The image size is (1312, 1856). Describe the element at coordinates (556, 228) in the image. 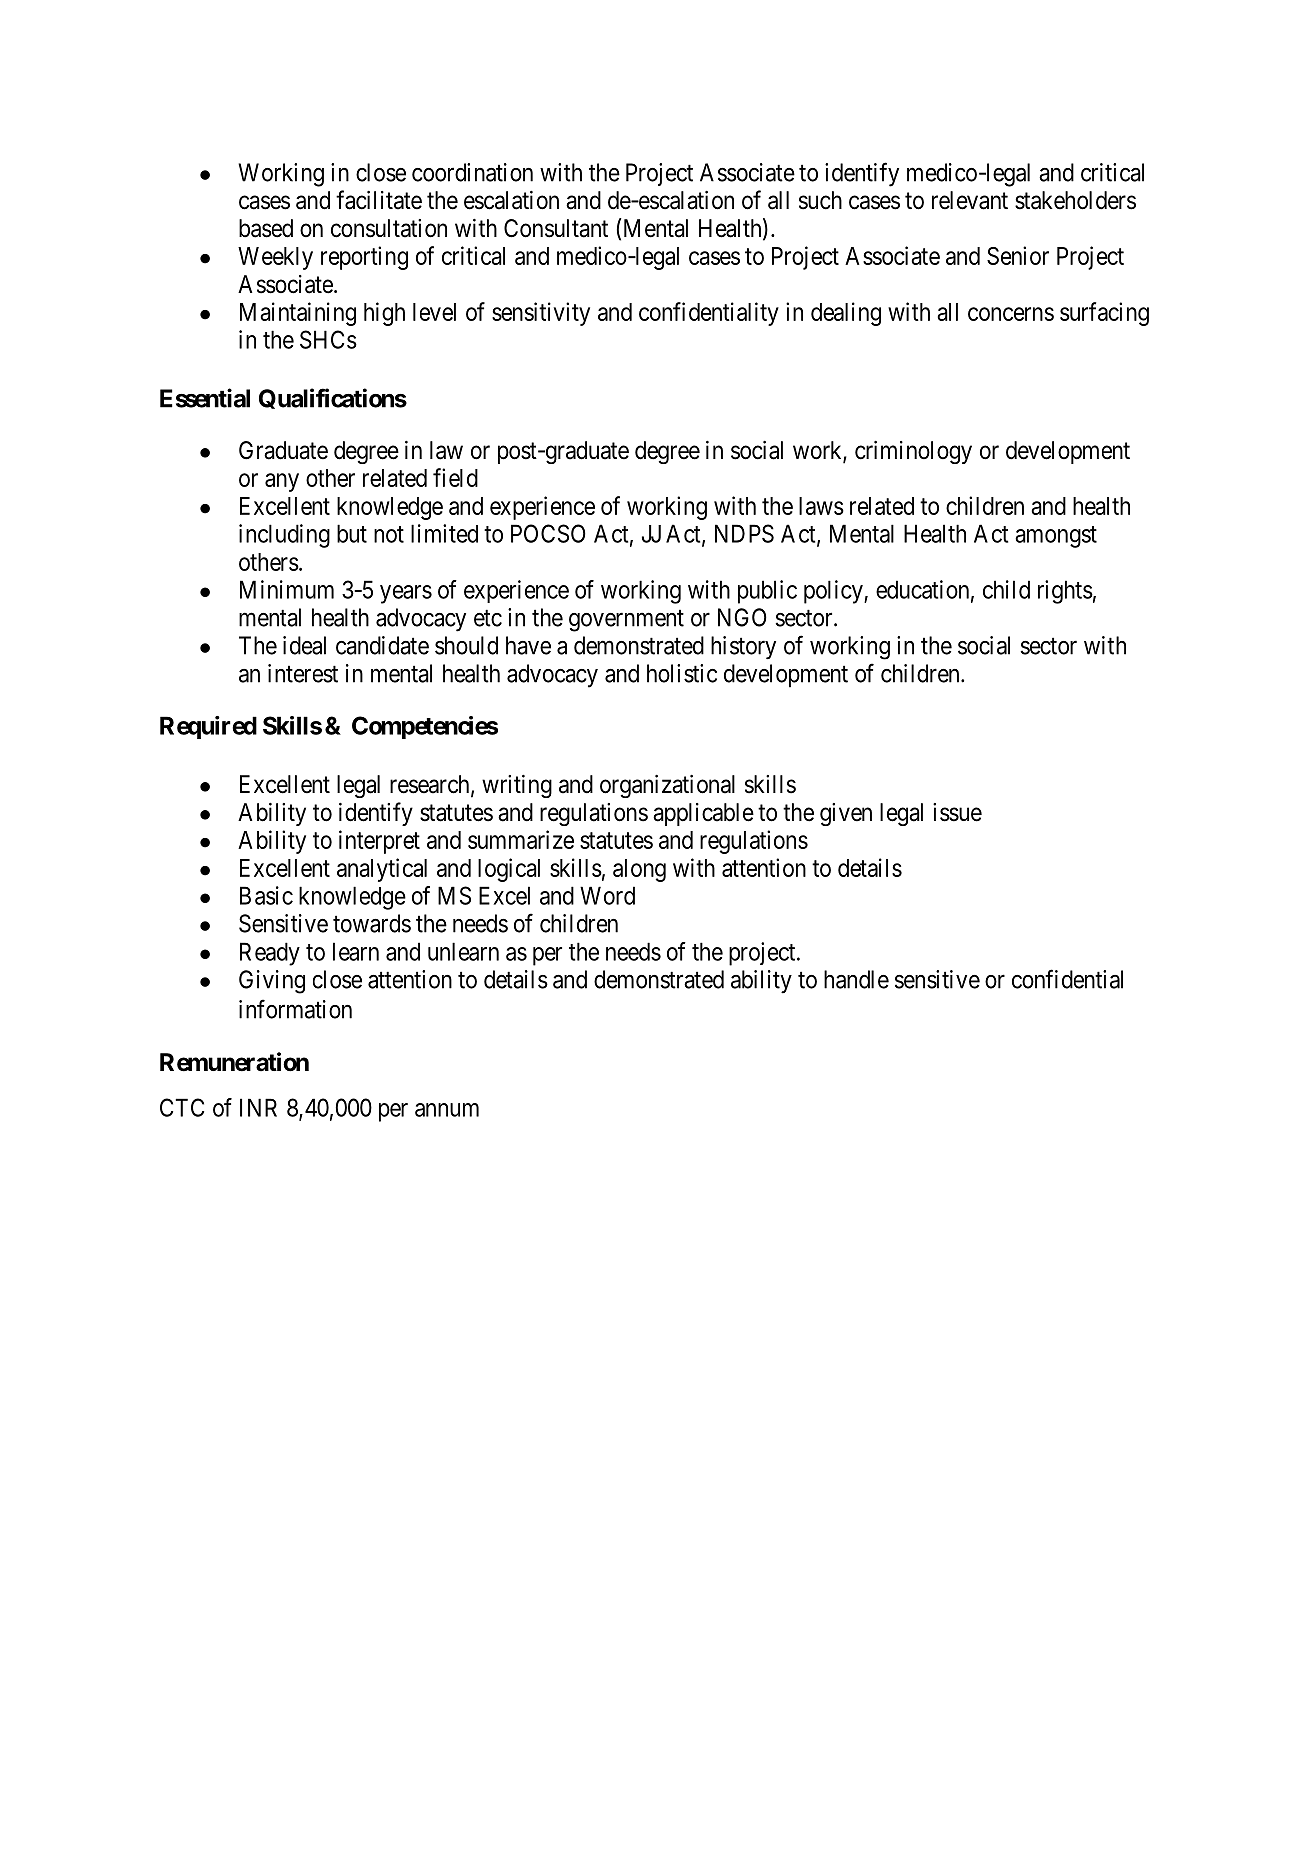

I see `Consultant` at that location.
